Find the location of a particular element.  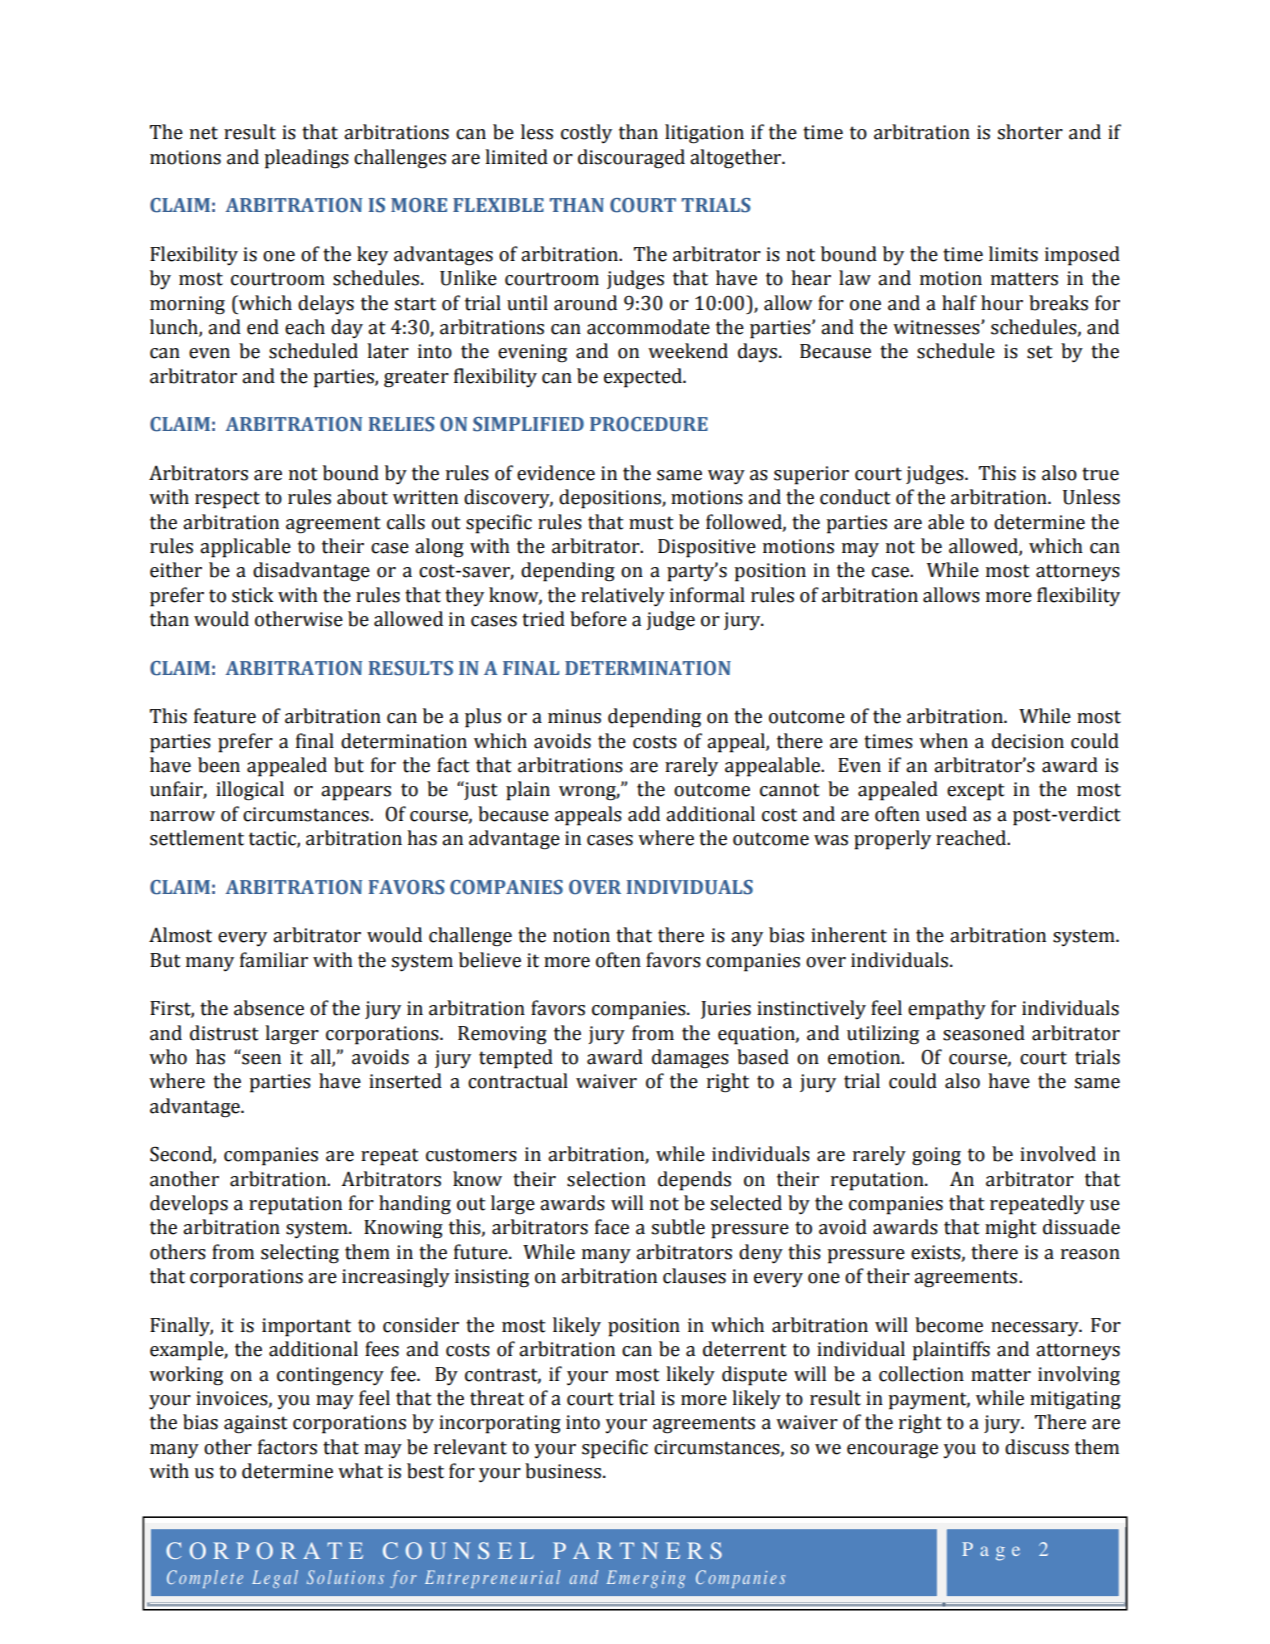

pleadings is located at coordinates (306, 159).
